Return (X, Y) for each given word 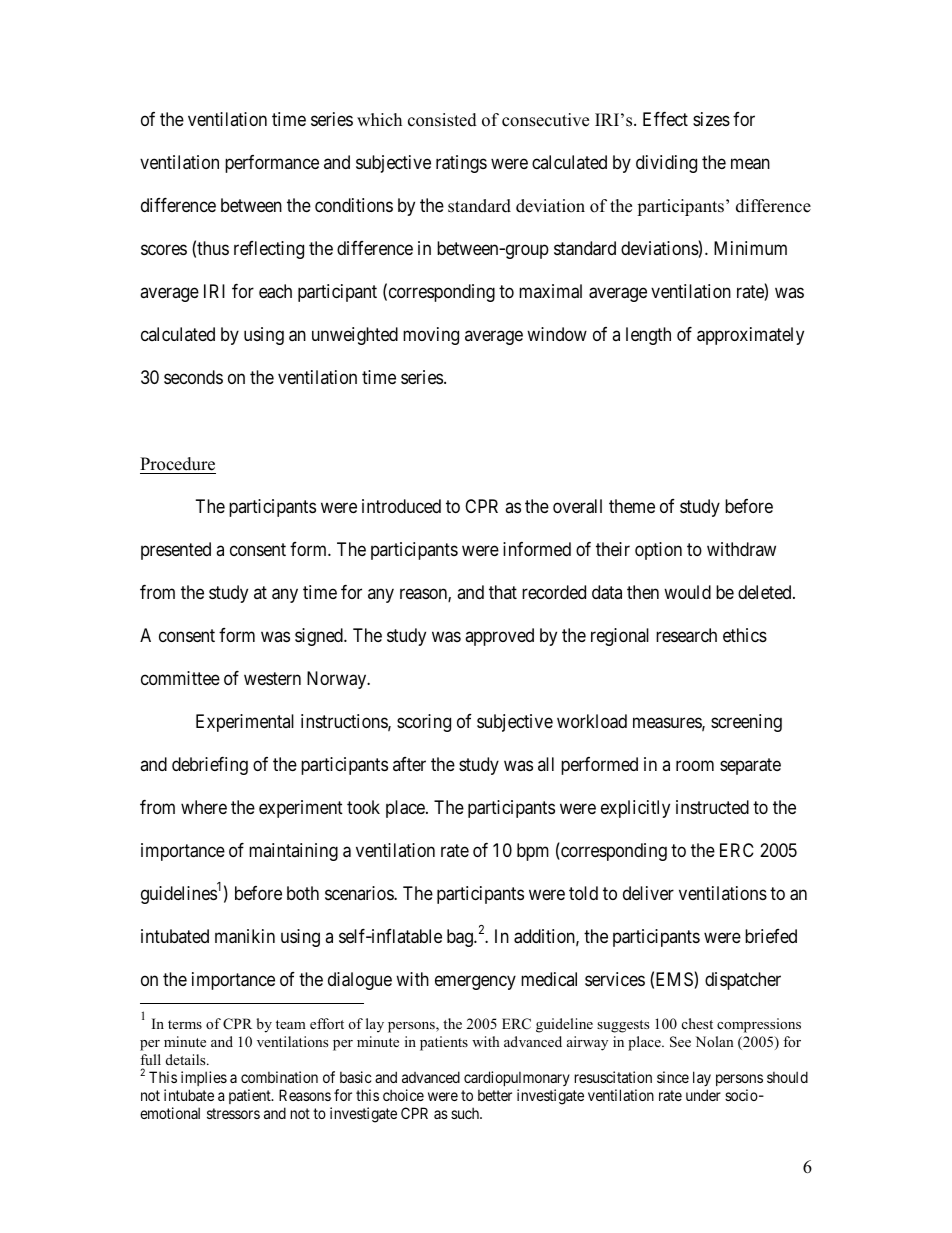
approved (499, 637)
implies (204, 1080)
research (686, 635)
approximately (750, 336)
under (703, 1095)
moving (431, 336)
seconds (193, 377)
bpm (533, 852)
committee (180, 678)
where (204, 807)
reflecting (269, 250)
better (495, 1095)
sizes (711, 119)
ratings (461, 164)
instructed (712, 807)
